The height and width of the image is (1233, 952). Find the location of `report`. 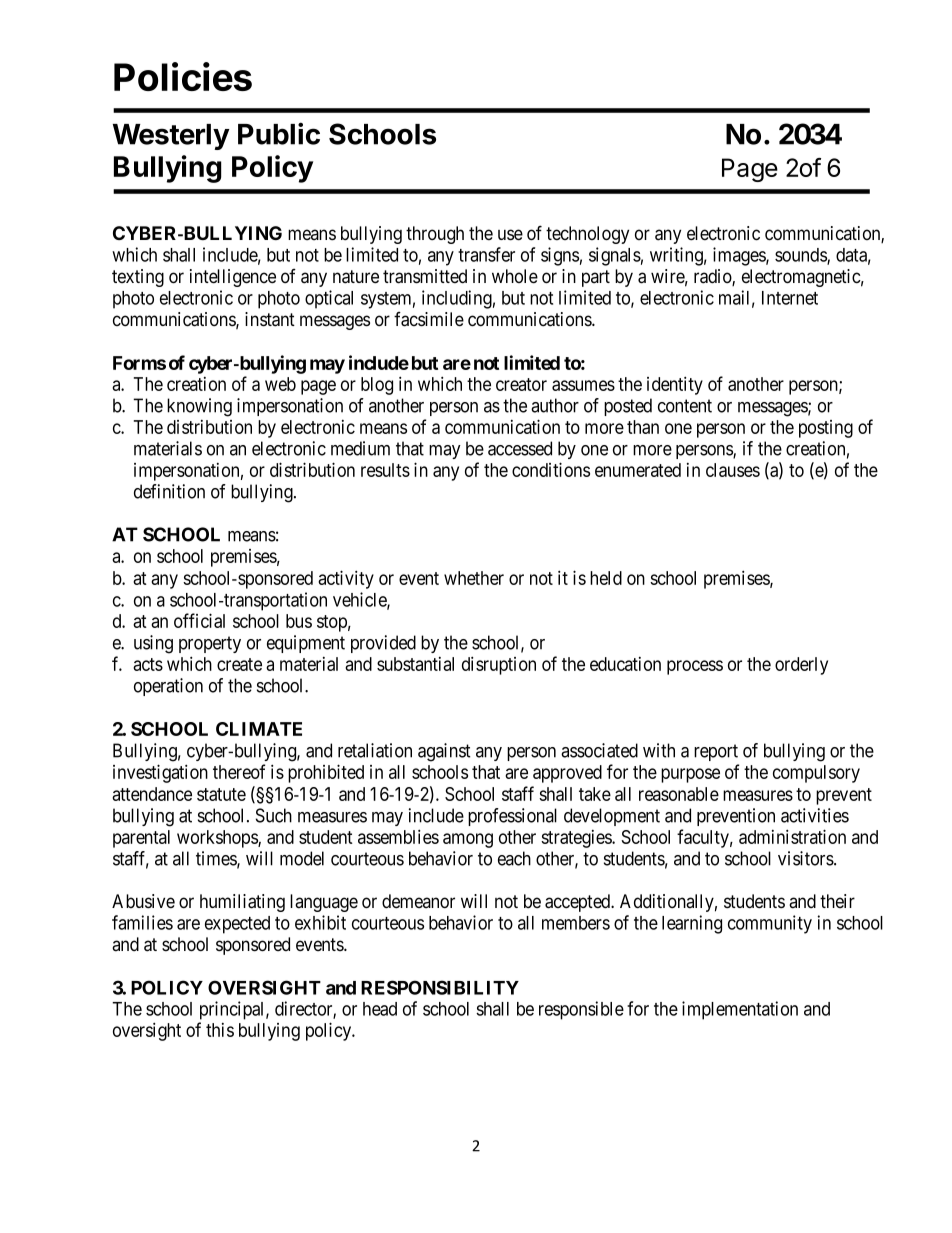

report is located at coordinates (716, 752).
